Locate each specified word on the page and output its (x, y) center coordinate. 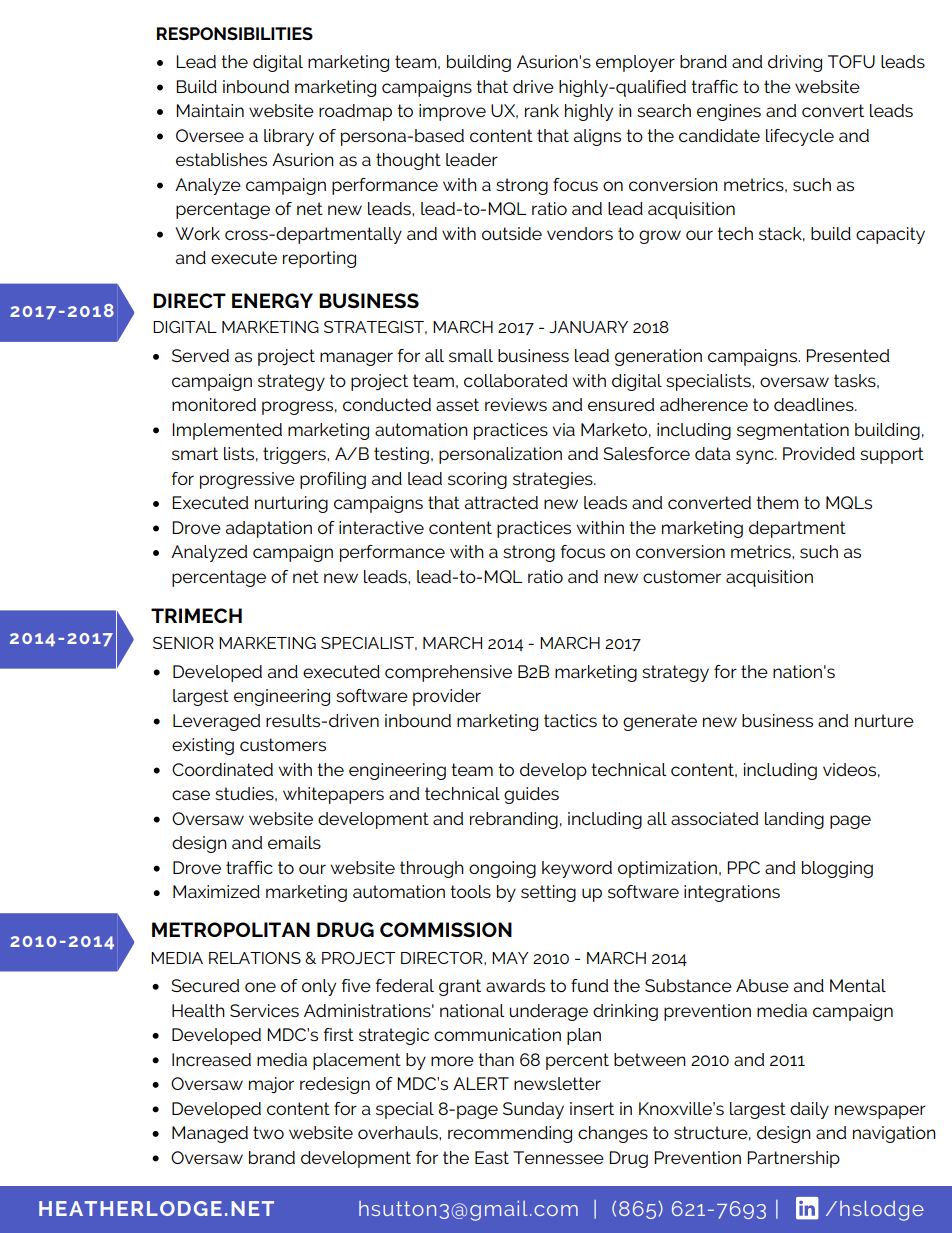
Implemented (227, 431)
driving (795, 63)
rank (542, 110)
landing (794, 820)
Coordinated (222, 769)
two (268, 1132)
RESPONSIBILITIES (235, 33)
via (564, 429)
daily (809, 1110)
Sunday (533, 1110)
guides (531, 795)
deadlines (815, 404)
